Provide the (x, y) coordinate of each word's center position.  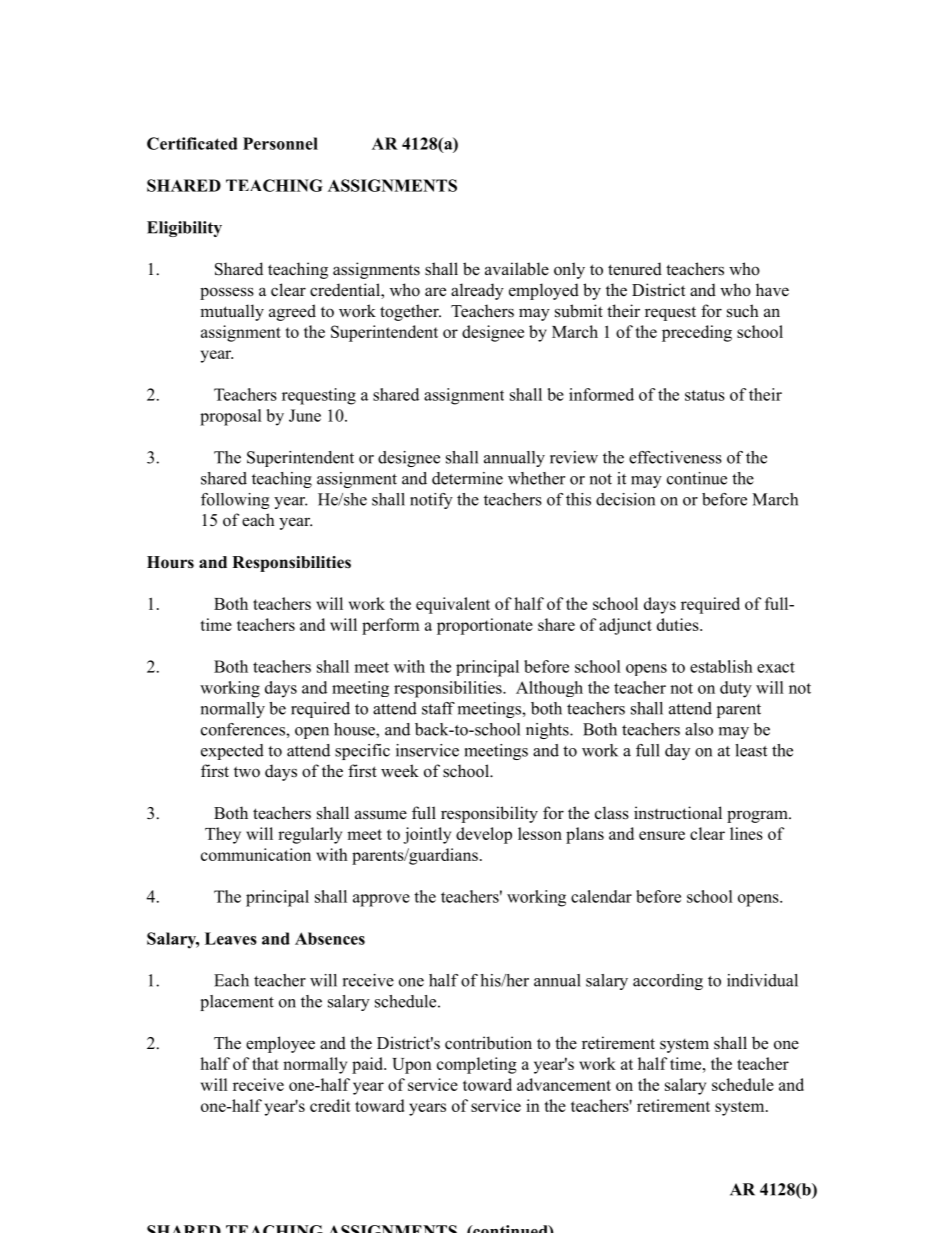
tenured (635, 269)
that (265, 1063)
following (235, 501)
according (668, 982)
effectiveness (675, 457)
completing (477, 1065)
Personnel (280, 143)
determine (467, 478)
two (247, 772)
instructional (678, 813)
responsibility (489, 814)
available (517, 269)
